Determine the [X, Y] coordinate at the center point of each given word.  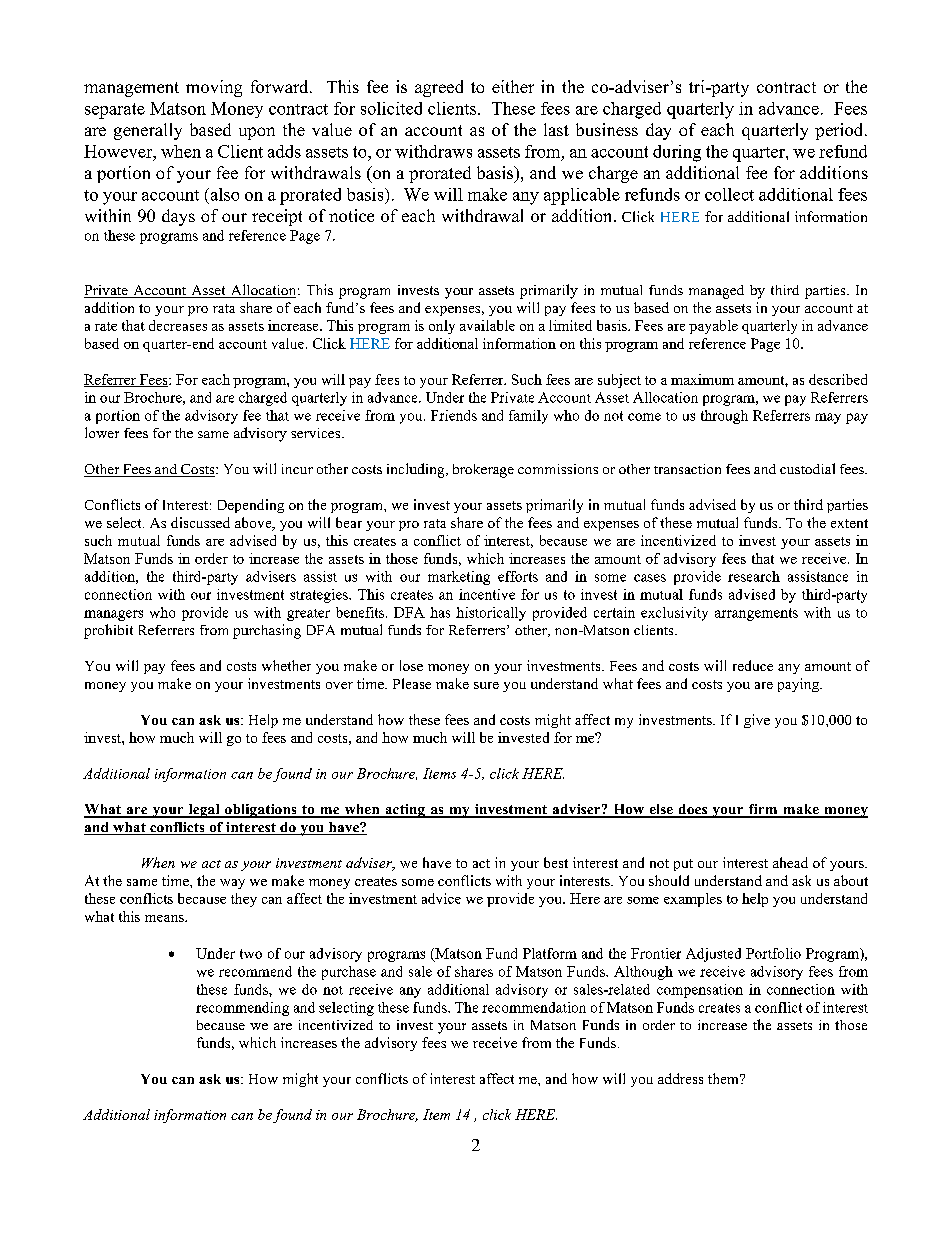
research [754, 576]
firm [763, 810]
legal [204, 811]
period [840, 131]
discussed [200, 522]
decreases [178, 325]
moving [214, 88]
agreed [439, 88]
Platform [550, 953]
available [487, 325]
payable [713, 327]
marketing [459, 578]
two [251, 954]
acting [405, 811]
